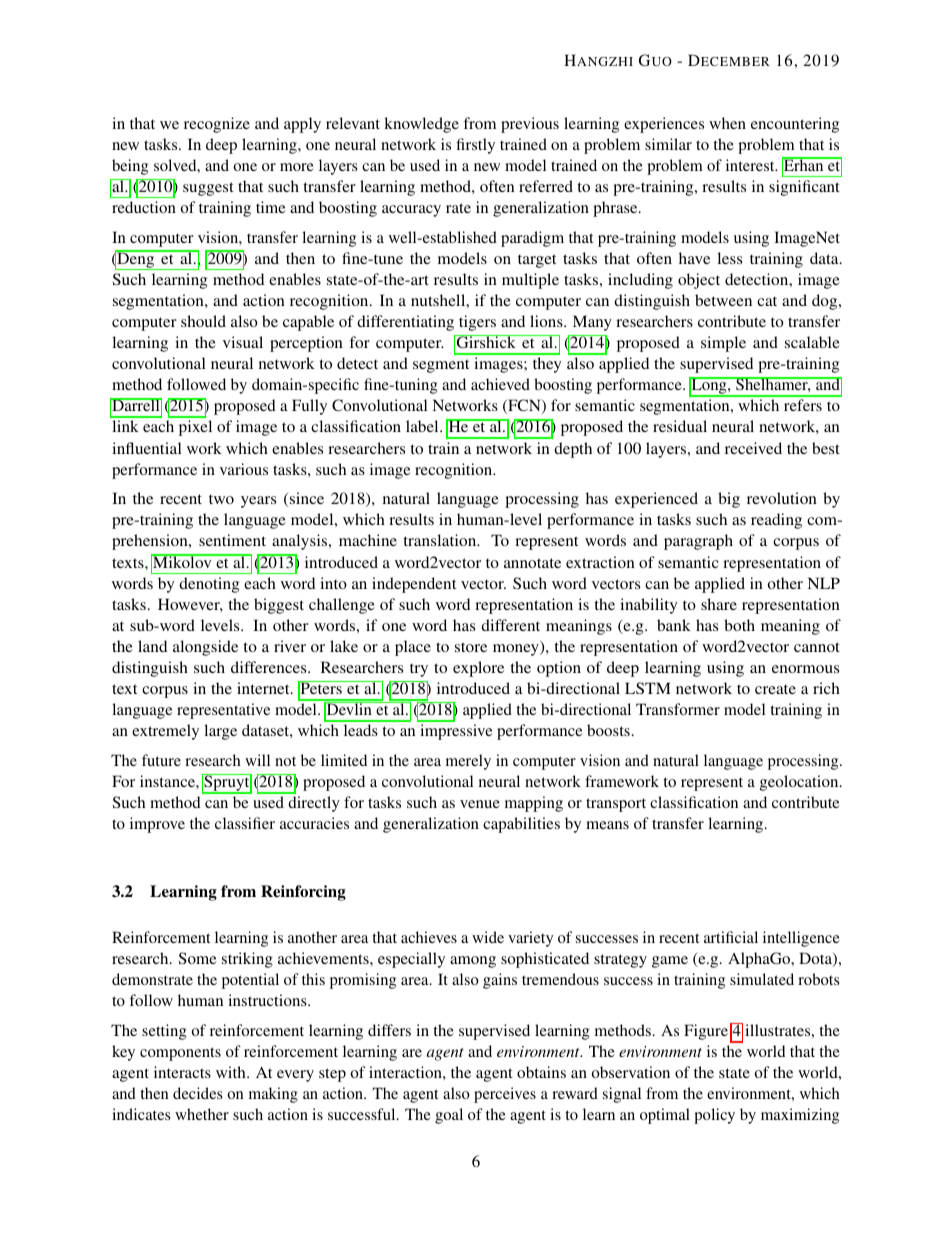 The width and height of the page is (952, 1233). Describe the element at coordinates (471, 647) in the page. I see `store` at that location.
